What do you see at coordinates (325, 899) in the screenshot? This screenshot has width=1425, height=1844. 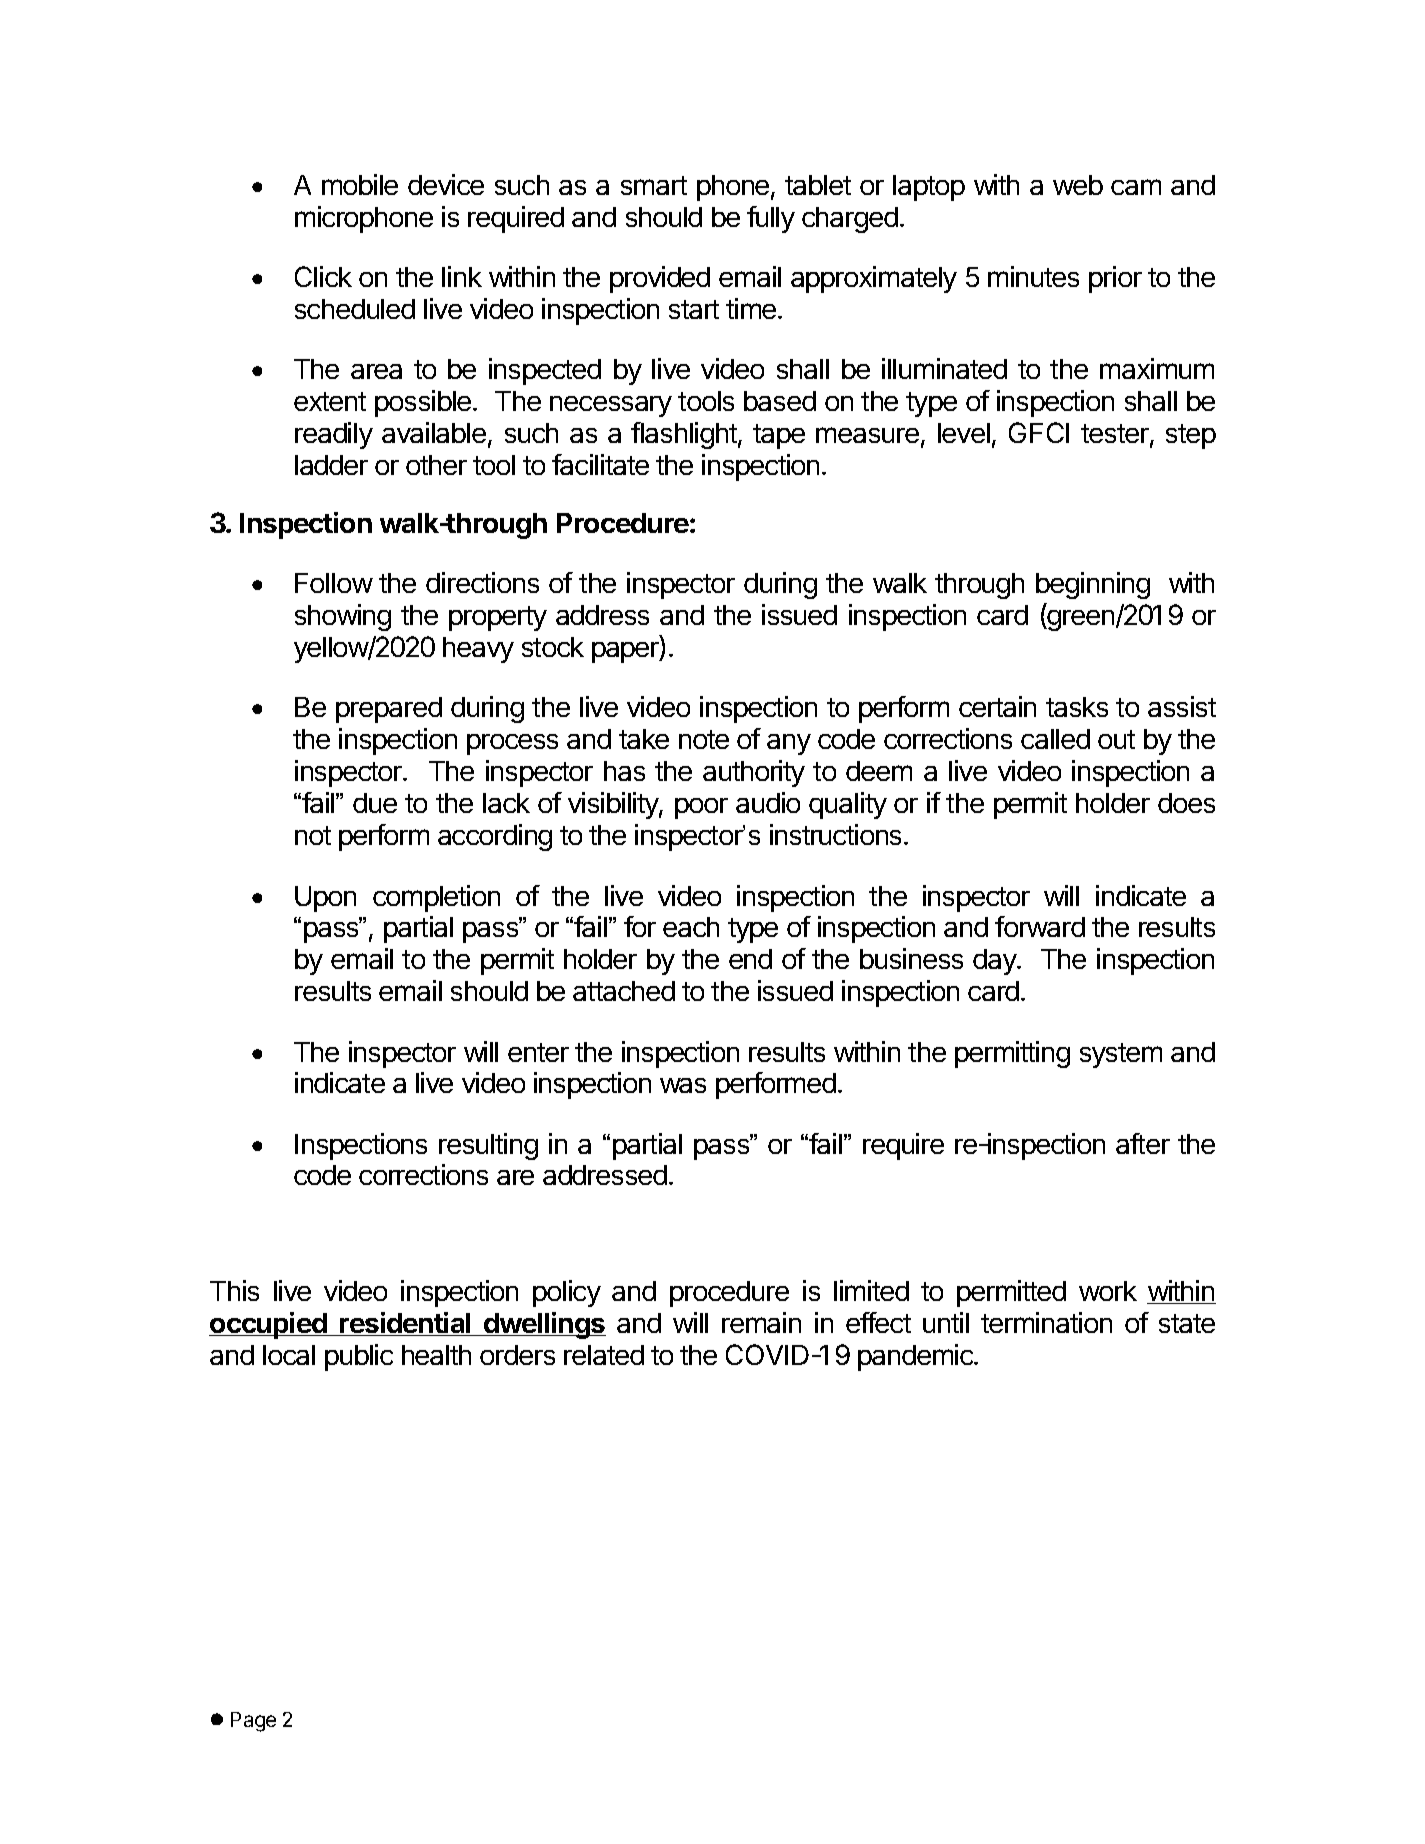 I see `Upon` at bounding box center [325, 899].
